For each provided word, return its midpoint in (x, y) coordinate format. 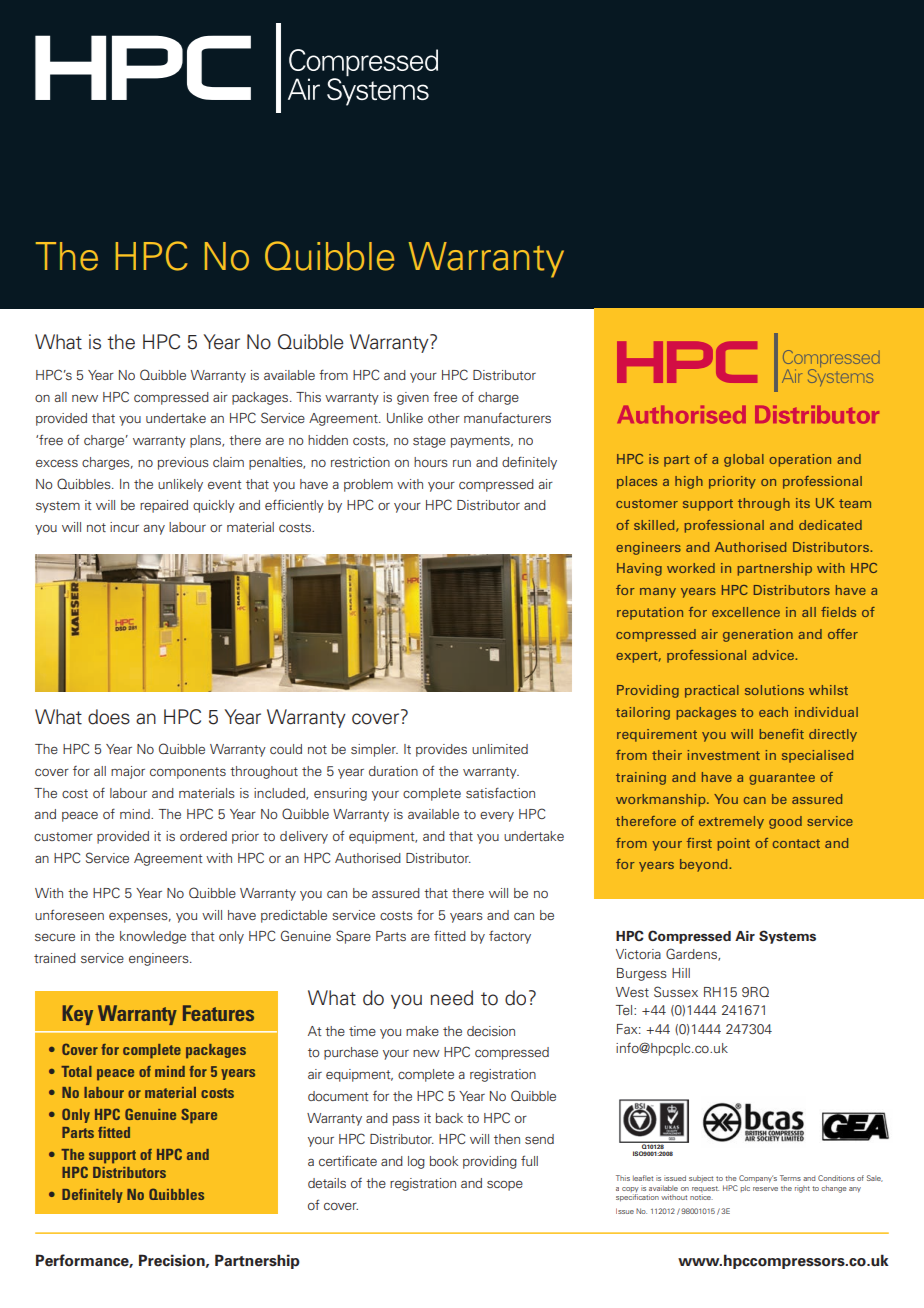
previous (183, 463)
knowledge (153, 937)
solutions (774, 690)
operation (800, 460)
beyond (705, 865)
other (444, 418)
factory (510, 937)
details (327, 1183)
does (109, 717)
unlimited (500, 749)
